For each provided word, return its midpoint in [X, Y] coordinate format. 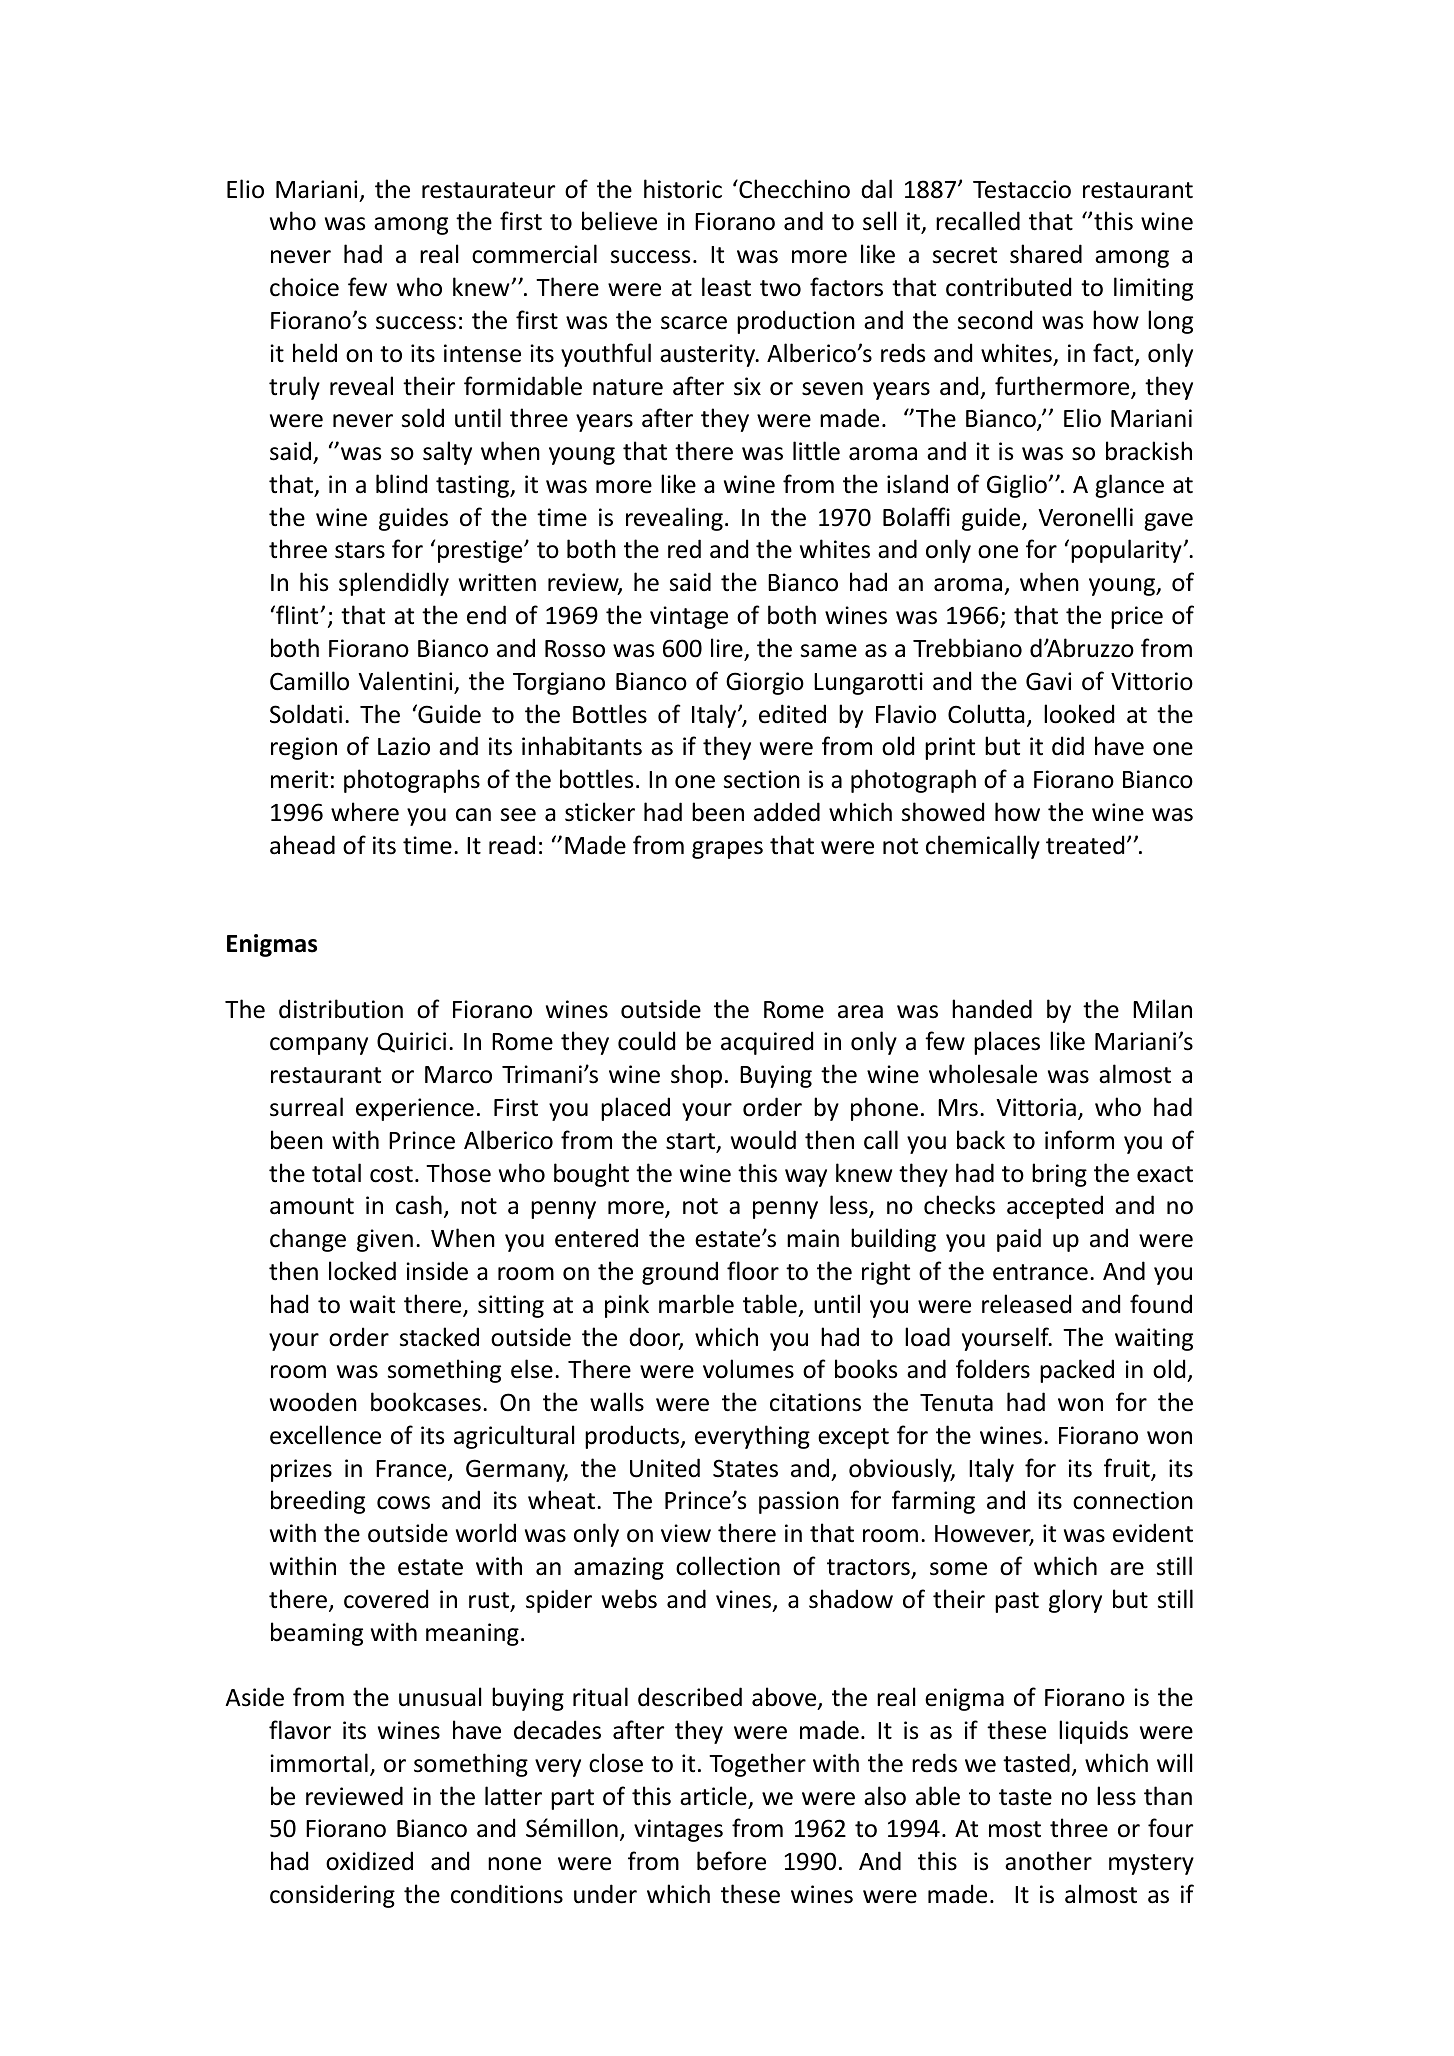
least [726, 287]
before [731, 1861]
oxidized [369, 1861]
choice [304, 287]
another [1048, 1861]
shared [1046, 254]
